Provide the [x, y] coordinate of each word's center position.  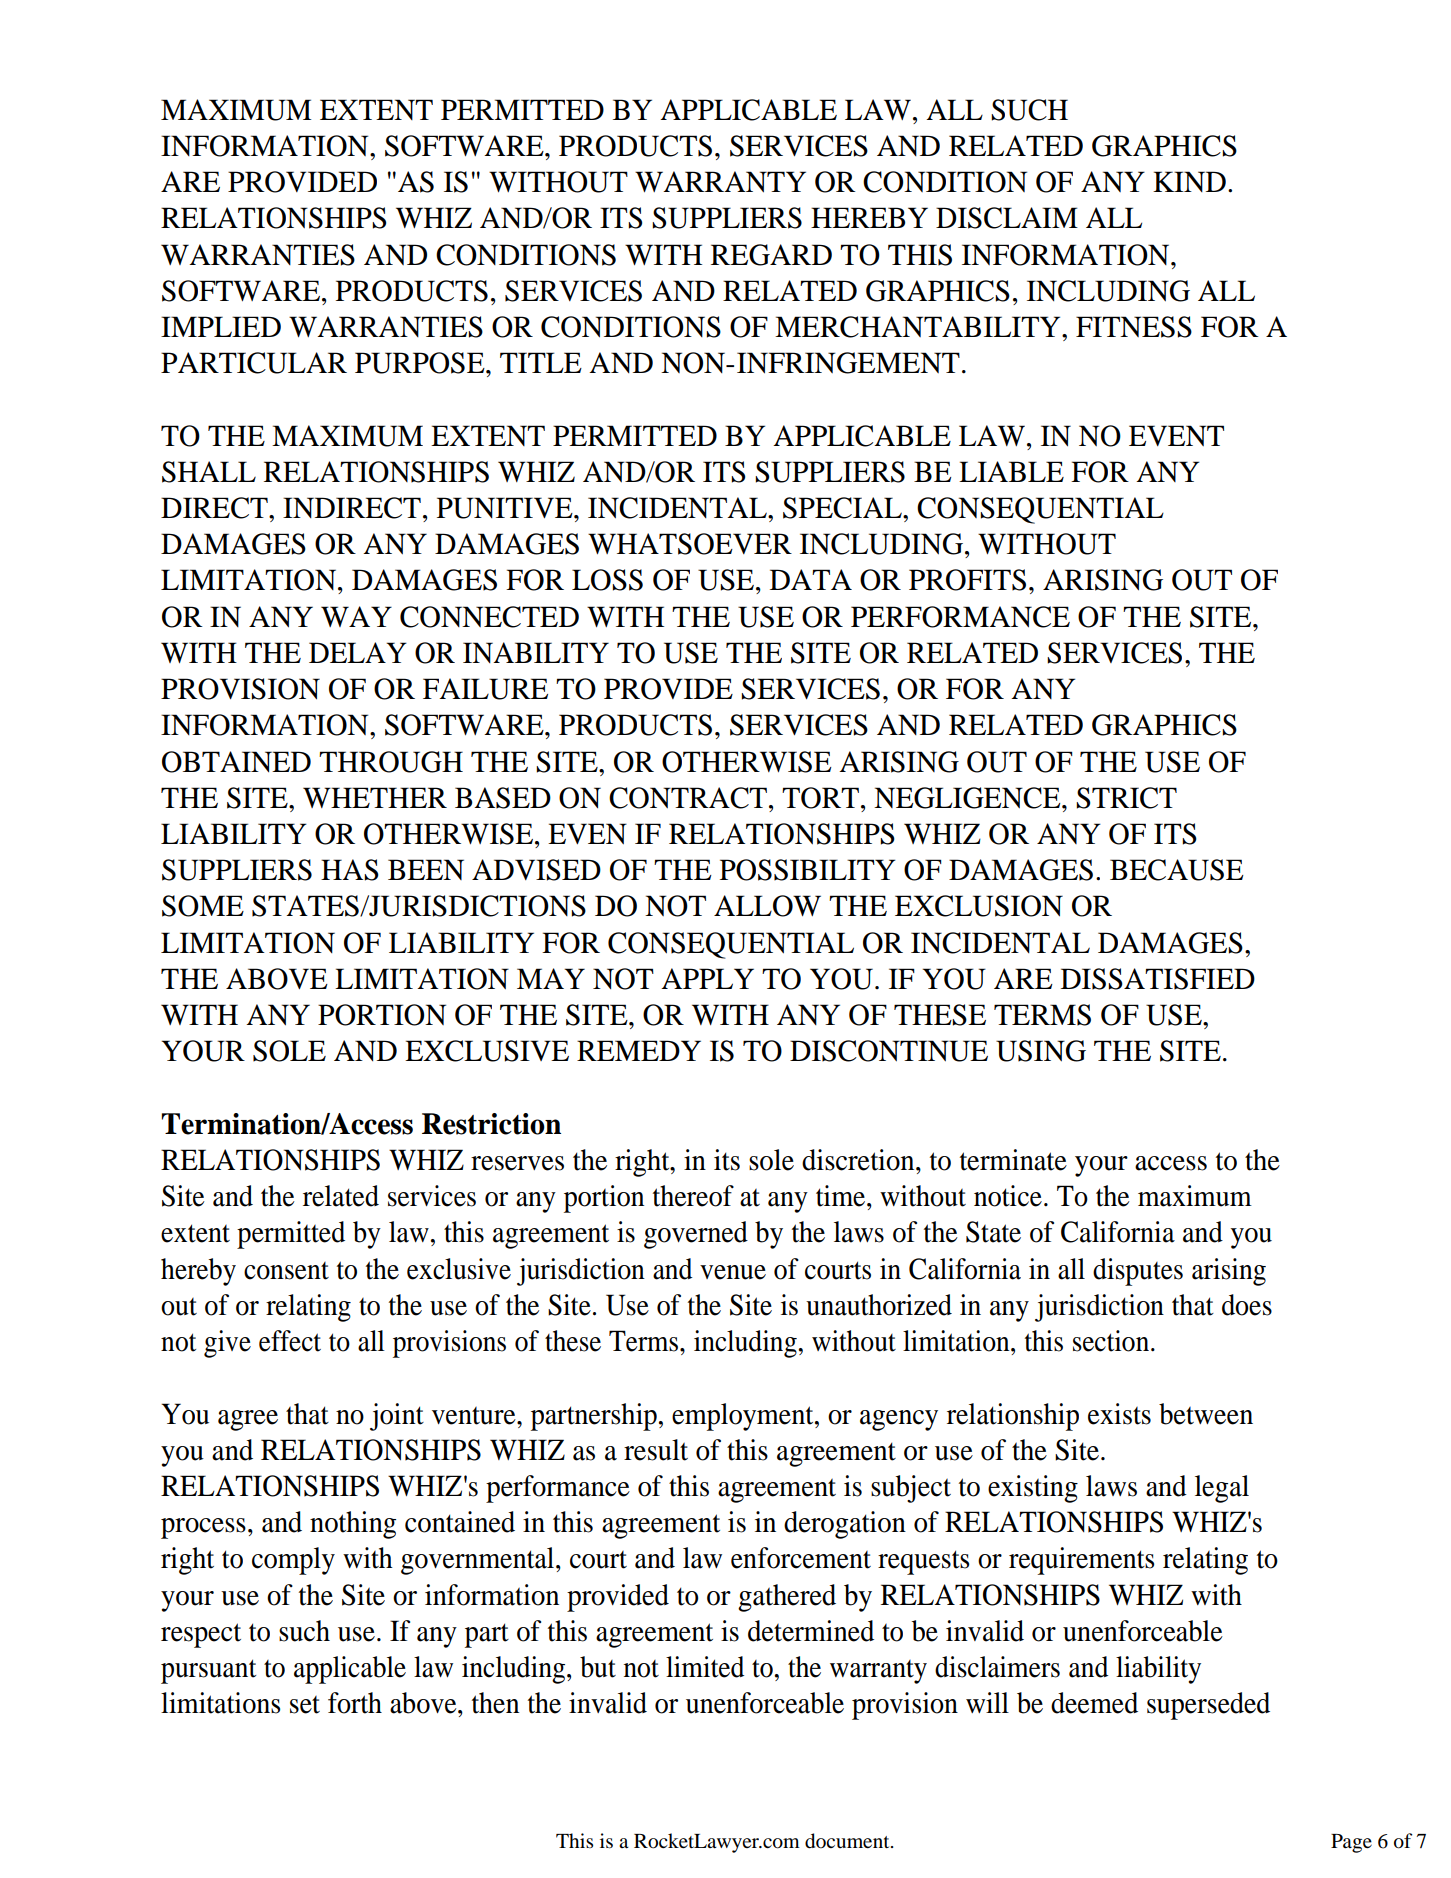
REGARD [771, 255]
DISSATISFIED [1158, 979]
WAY [356, 616]
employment [744, 1417]
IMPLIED [221, 326]
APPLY [707, 978]
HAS [350, 870]
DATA [811, 579]
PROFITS [967, 580]
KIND [1189, 181]
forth [355, 1703]
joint [397, 1417]
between [1206, 1414]
